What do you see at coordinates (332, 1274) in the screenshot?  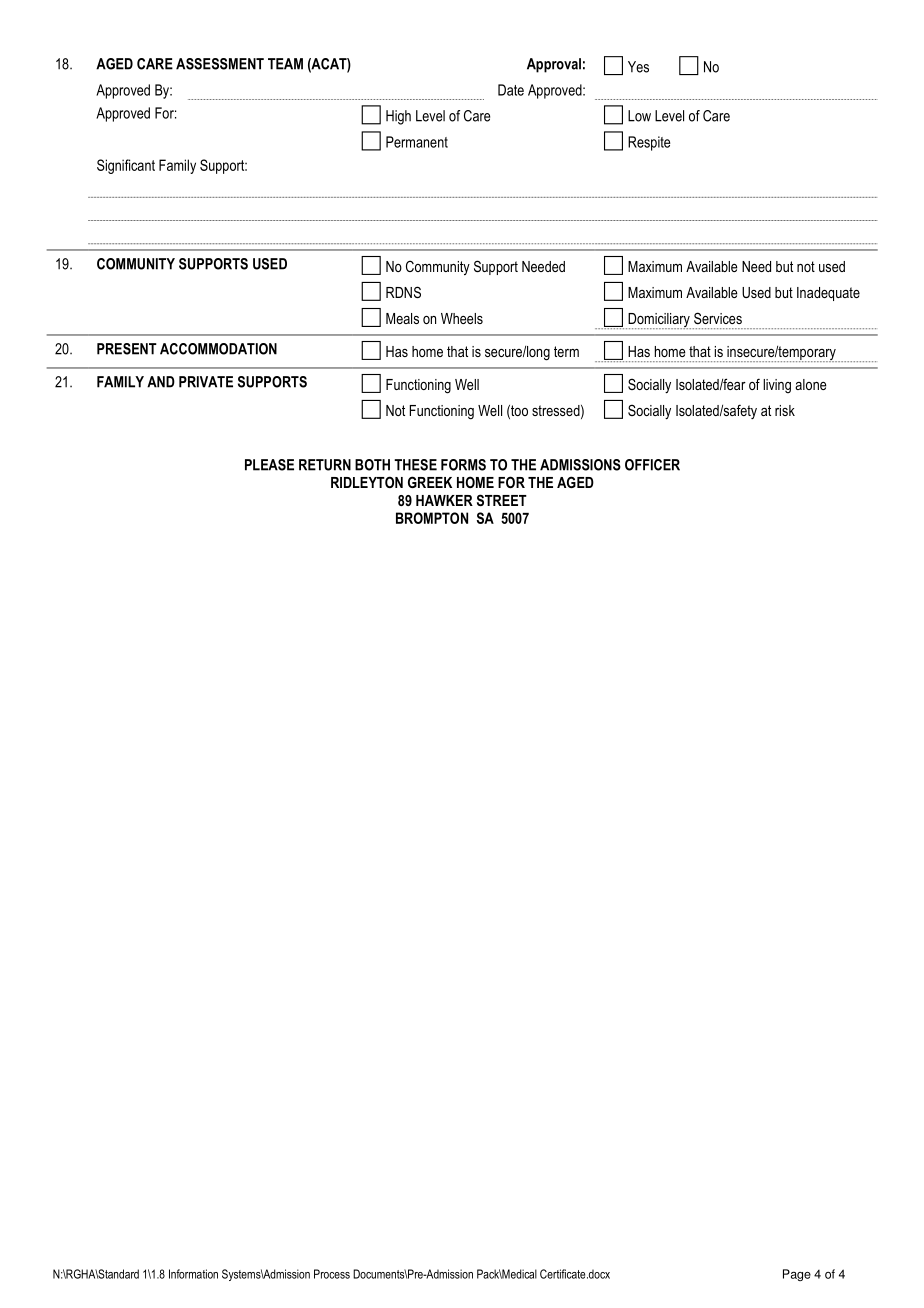 I see `Process` at bounding box center [332, 1274].
